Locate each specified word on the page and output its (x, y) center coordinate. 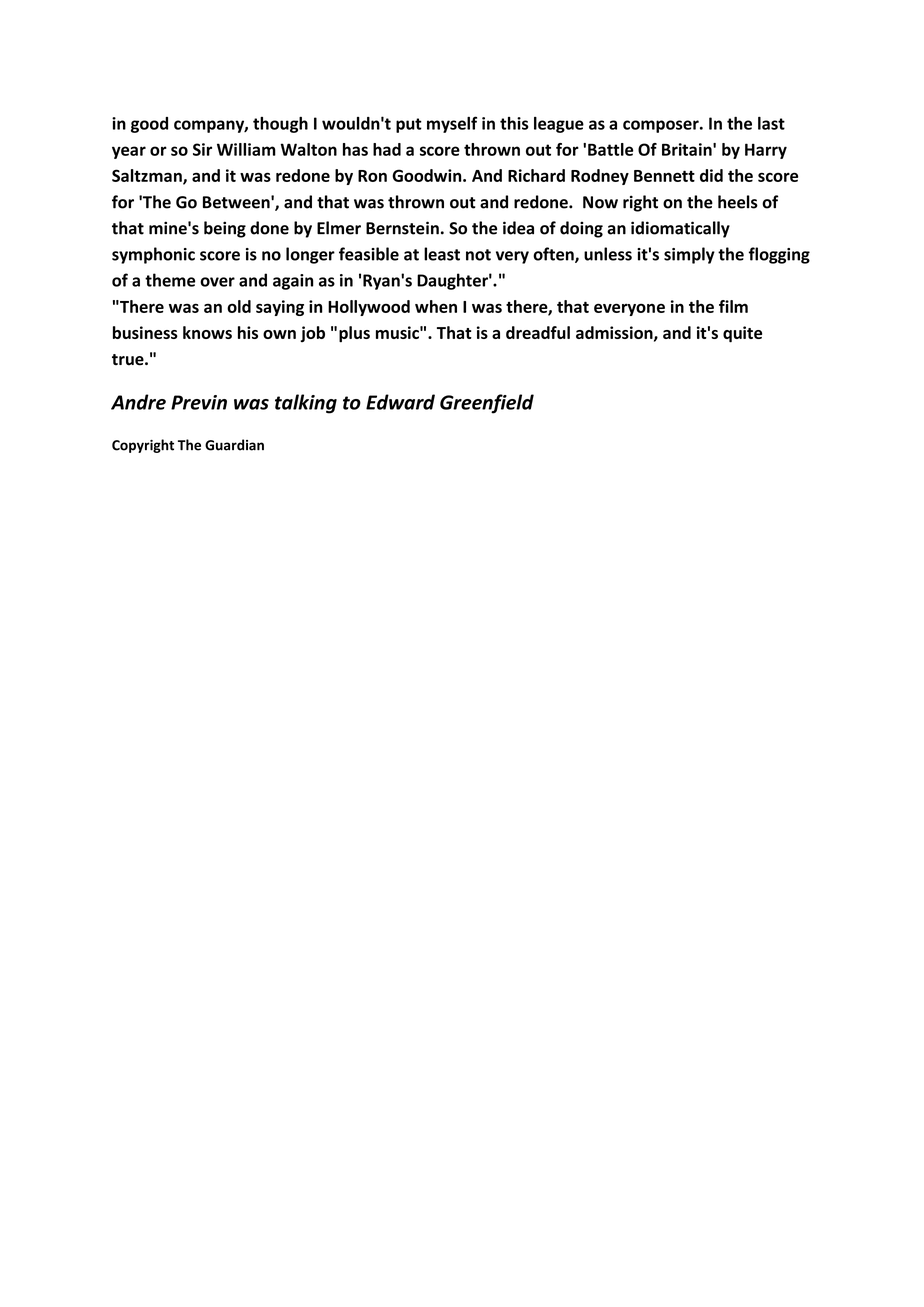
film (733, 306)
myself (452, 124)
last (771, 123)
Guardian (234, 445)
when (436, 306)
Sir (202, 149)
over (217, 282)
